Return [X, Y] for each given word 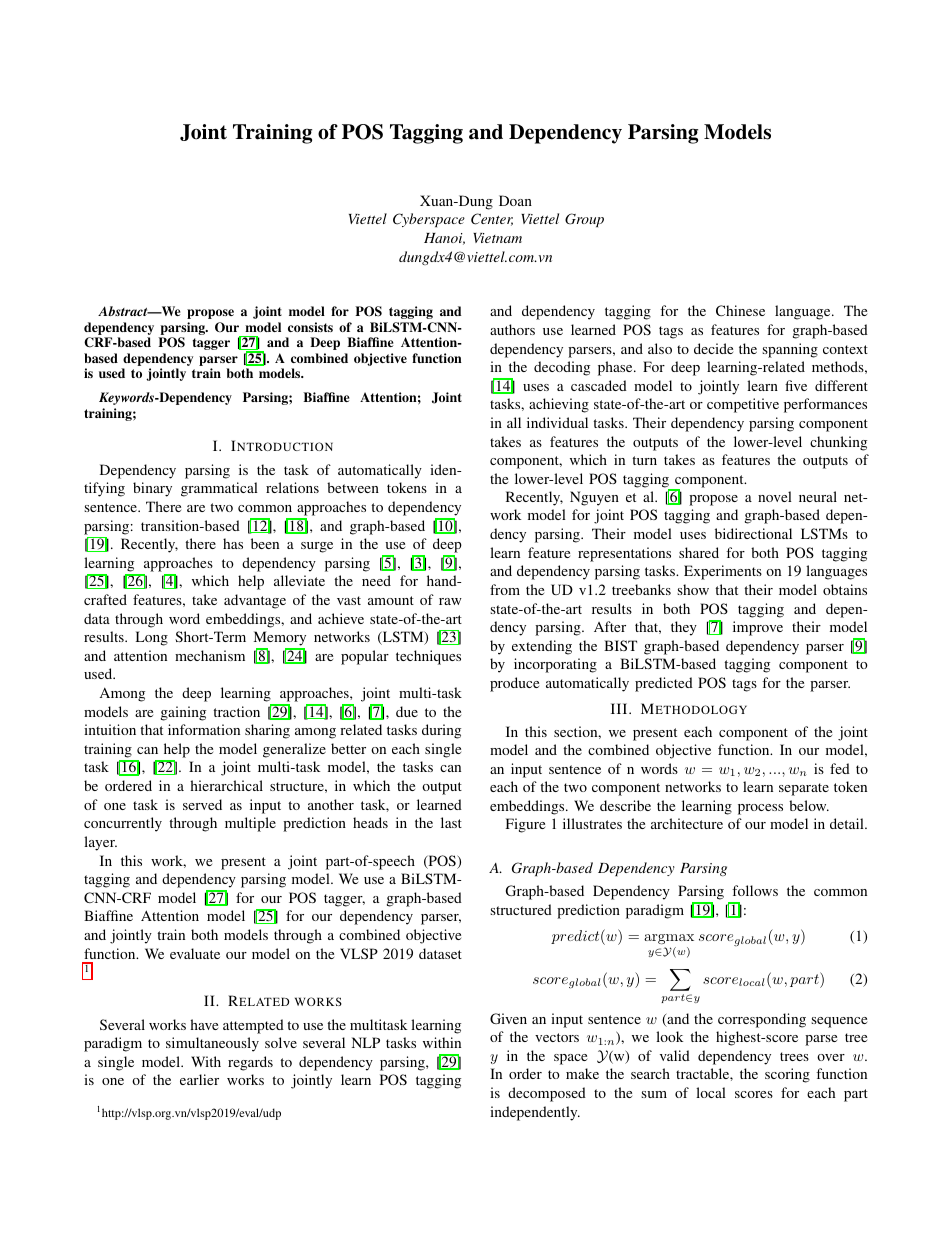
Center [492, 219]
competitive [743, 405]
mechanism [210, 655]
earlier [199, 1079]
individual [557, 422]
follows [755, 890]
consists [310, 327]
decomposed [547, 1094]
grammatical [219, 489]
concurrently [123, 824]
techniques [428, 657]
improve [758, 628]
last [451, 822]
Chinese [740, 310]
